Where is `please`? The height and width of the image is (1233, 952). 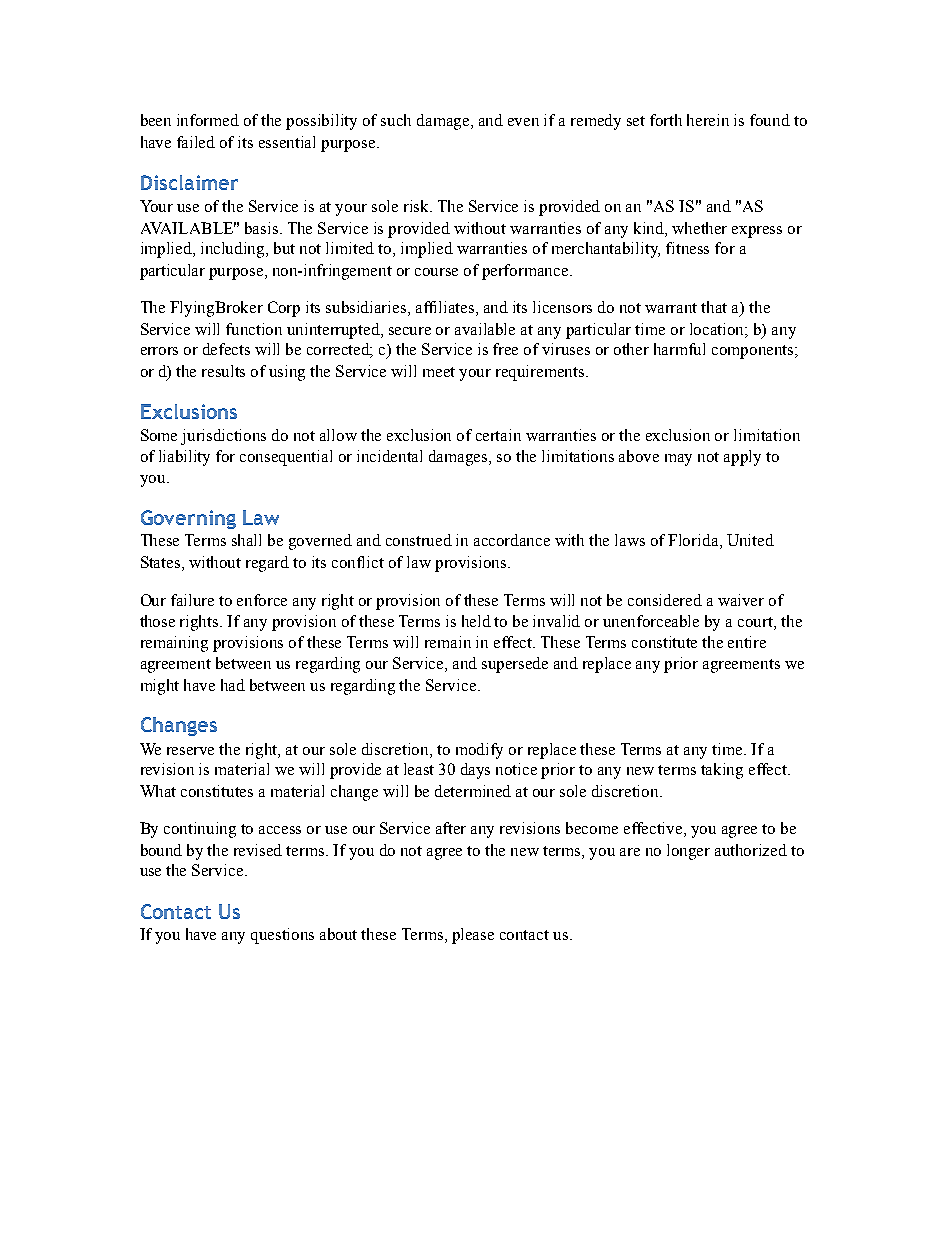
please is located at coordinates (473, 936).
